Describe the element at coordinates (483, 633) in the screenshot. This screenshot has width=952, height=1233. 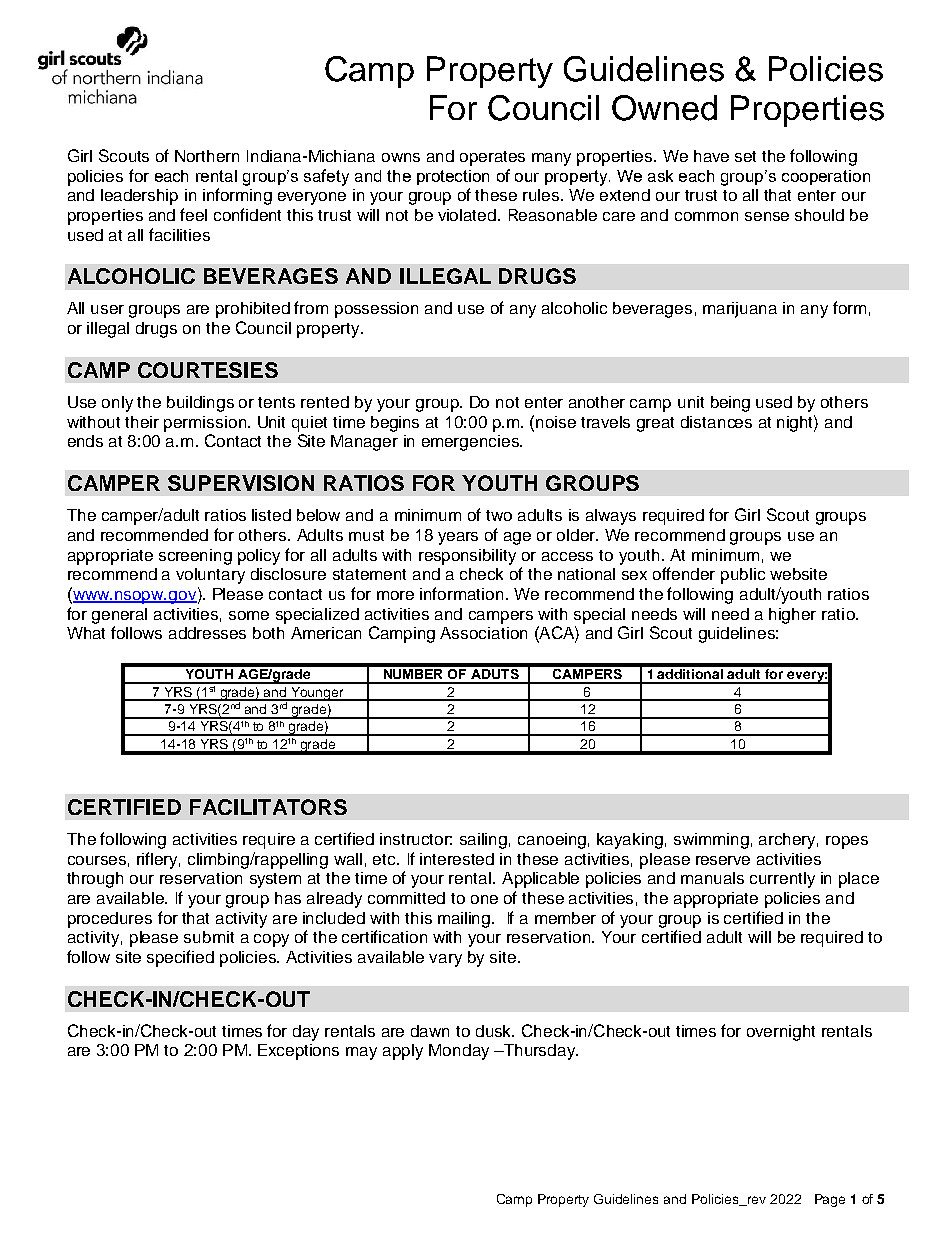
I see `Association` at that location.
